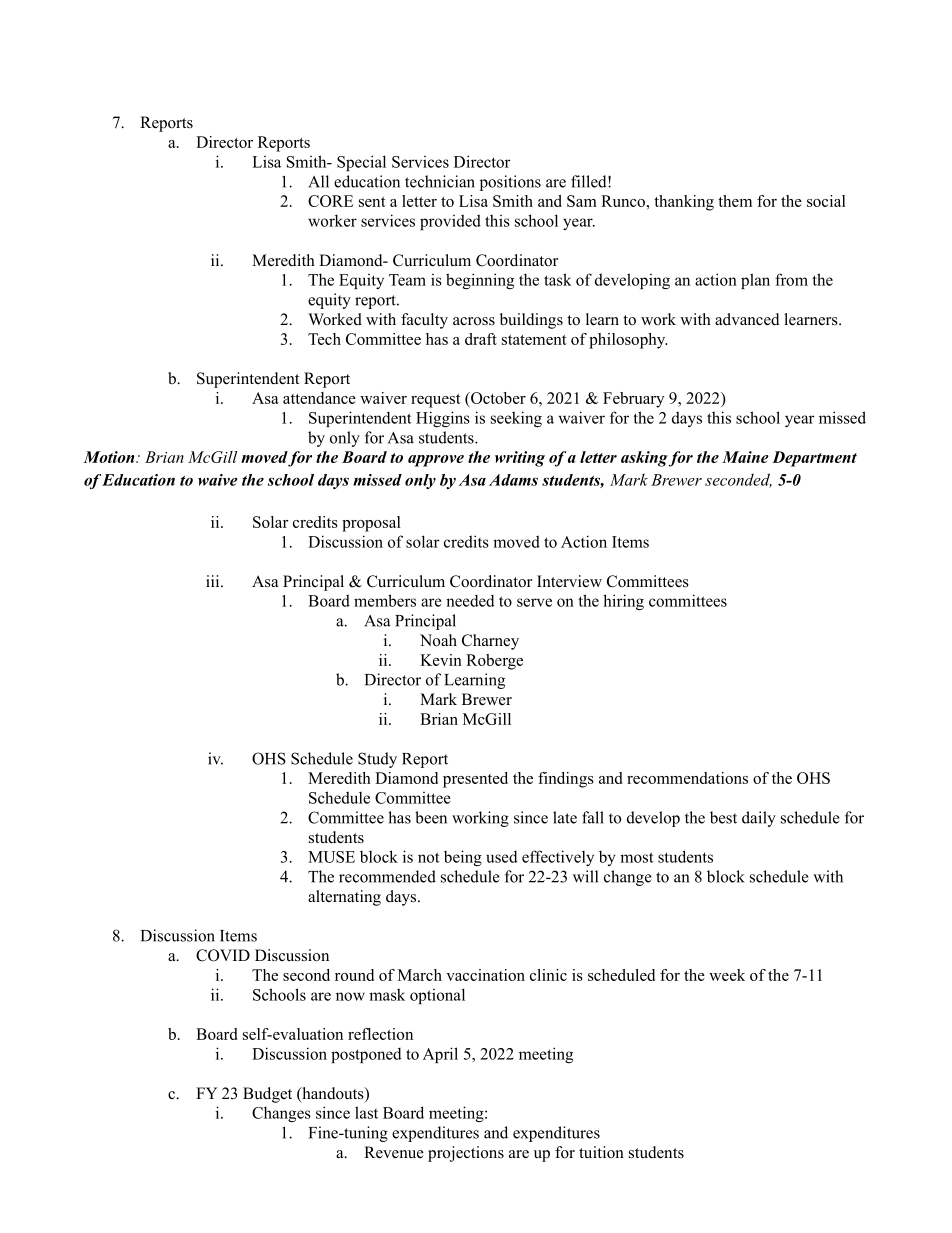  I want to click on hiring, so click(623, 602).
